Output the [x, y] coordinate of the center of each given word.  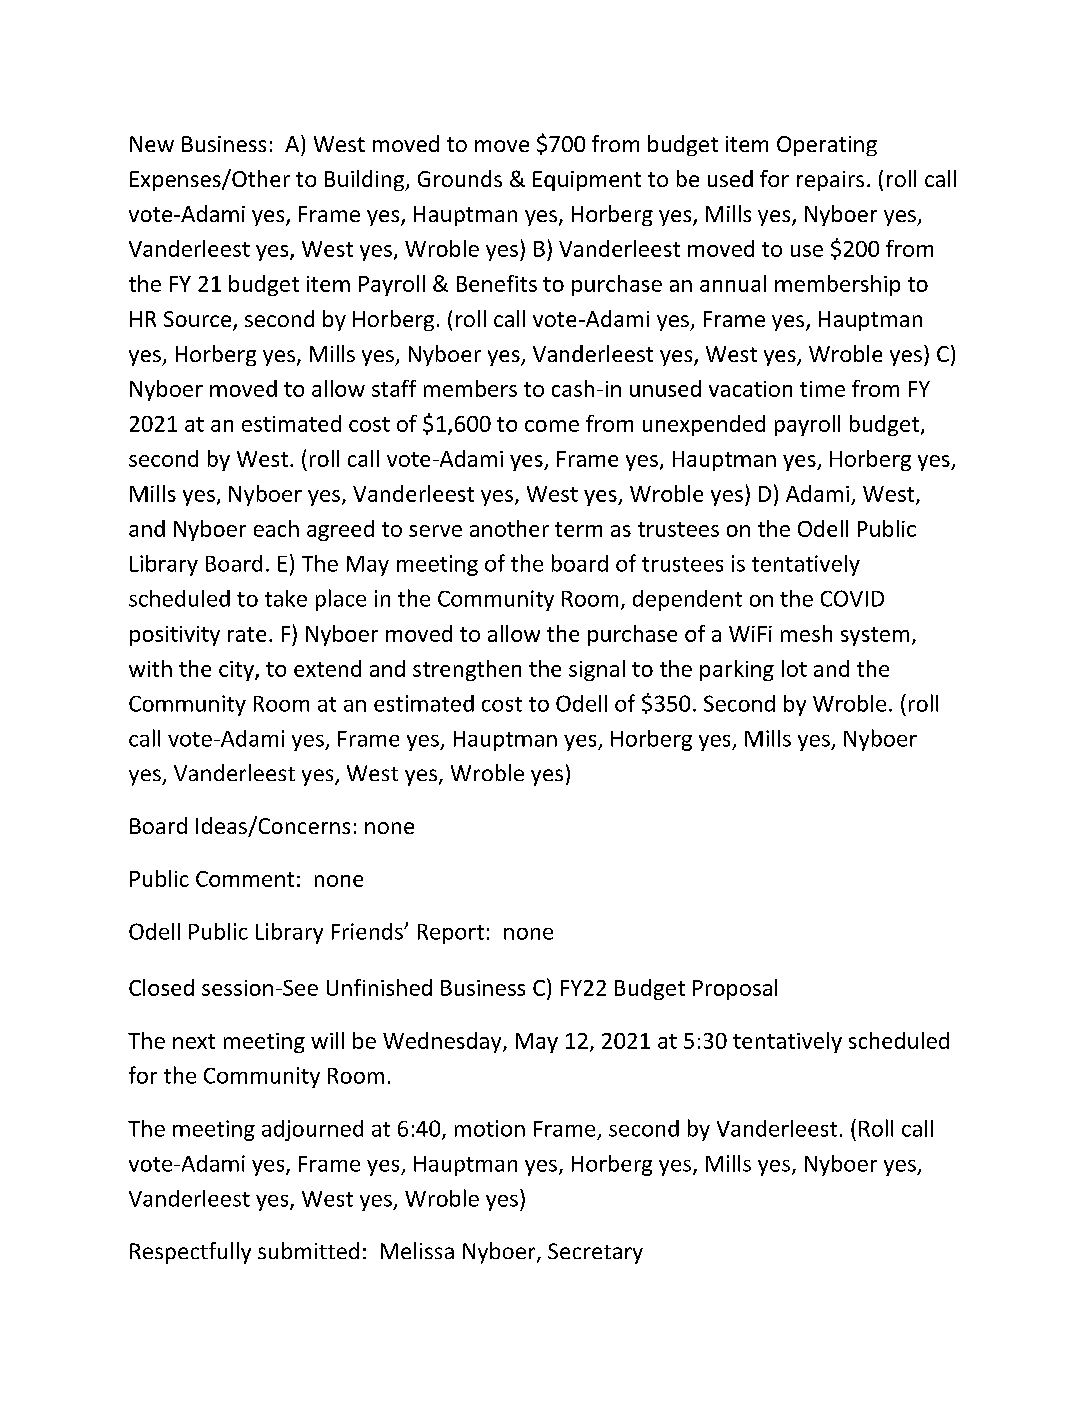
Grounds [460, 178]
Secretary [595, 1253]
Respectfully [190, 1253]
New [152, 144]
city [237, 671]
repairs [830, 181]
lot [794, 668]
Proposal [735, 989]
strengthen [467, 670]
